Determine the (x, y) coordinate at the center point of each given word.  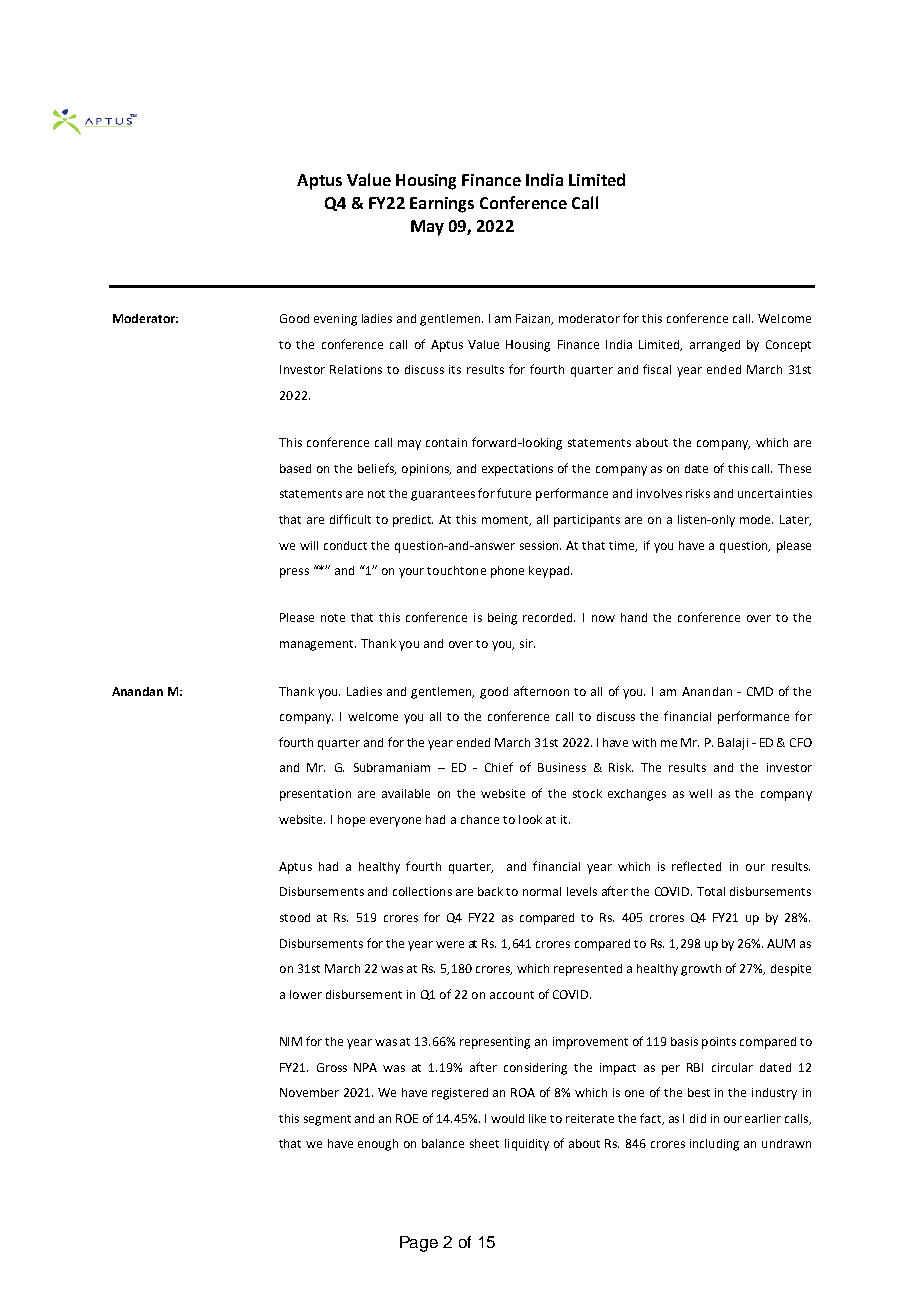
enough (378, 1145)
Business (562, 767)
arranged (715, 346)
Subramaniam (392, 767)
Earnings (442, 205)
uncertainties (775, 493)
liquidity (527, 1145)
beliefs (377, 469)
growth (701, 970)
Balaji (733, 744)
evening (335, 320)
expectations (517, 470)
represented (588, 970)
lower (306, 994)
